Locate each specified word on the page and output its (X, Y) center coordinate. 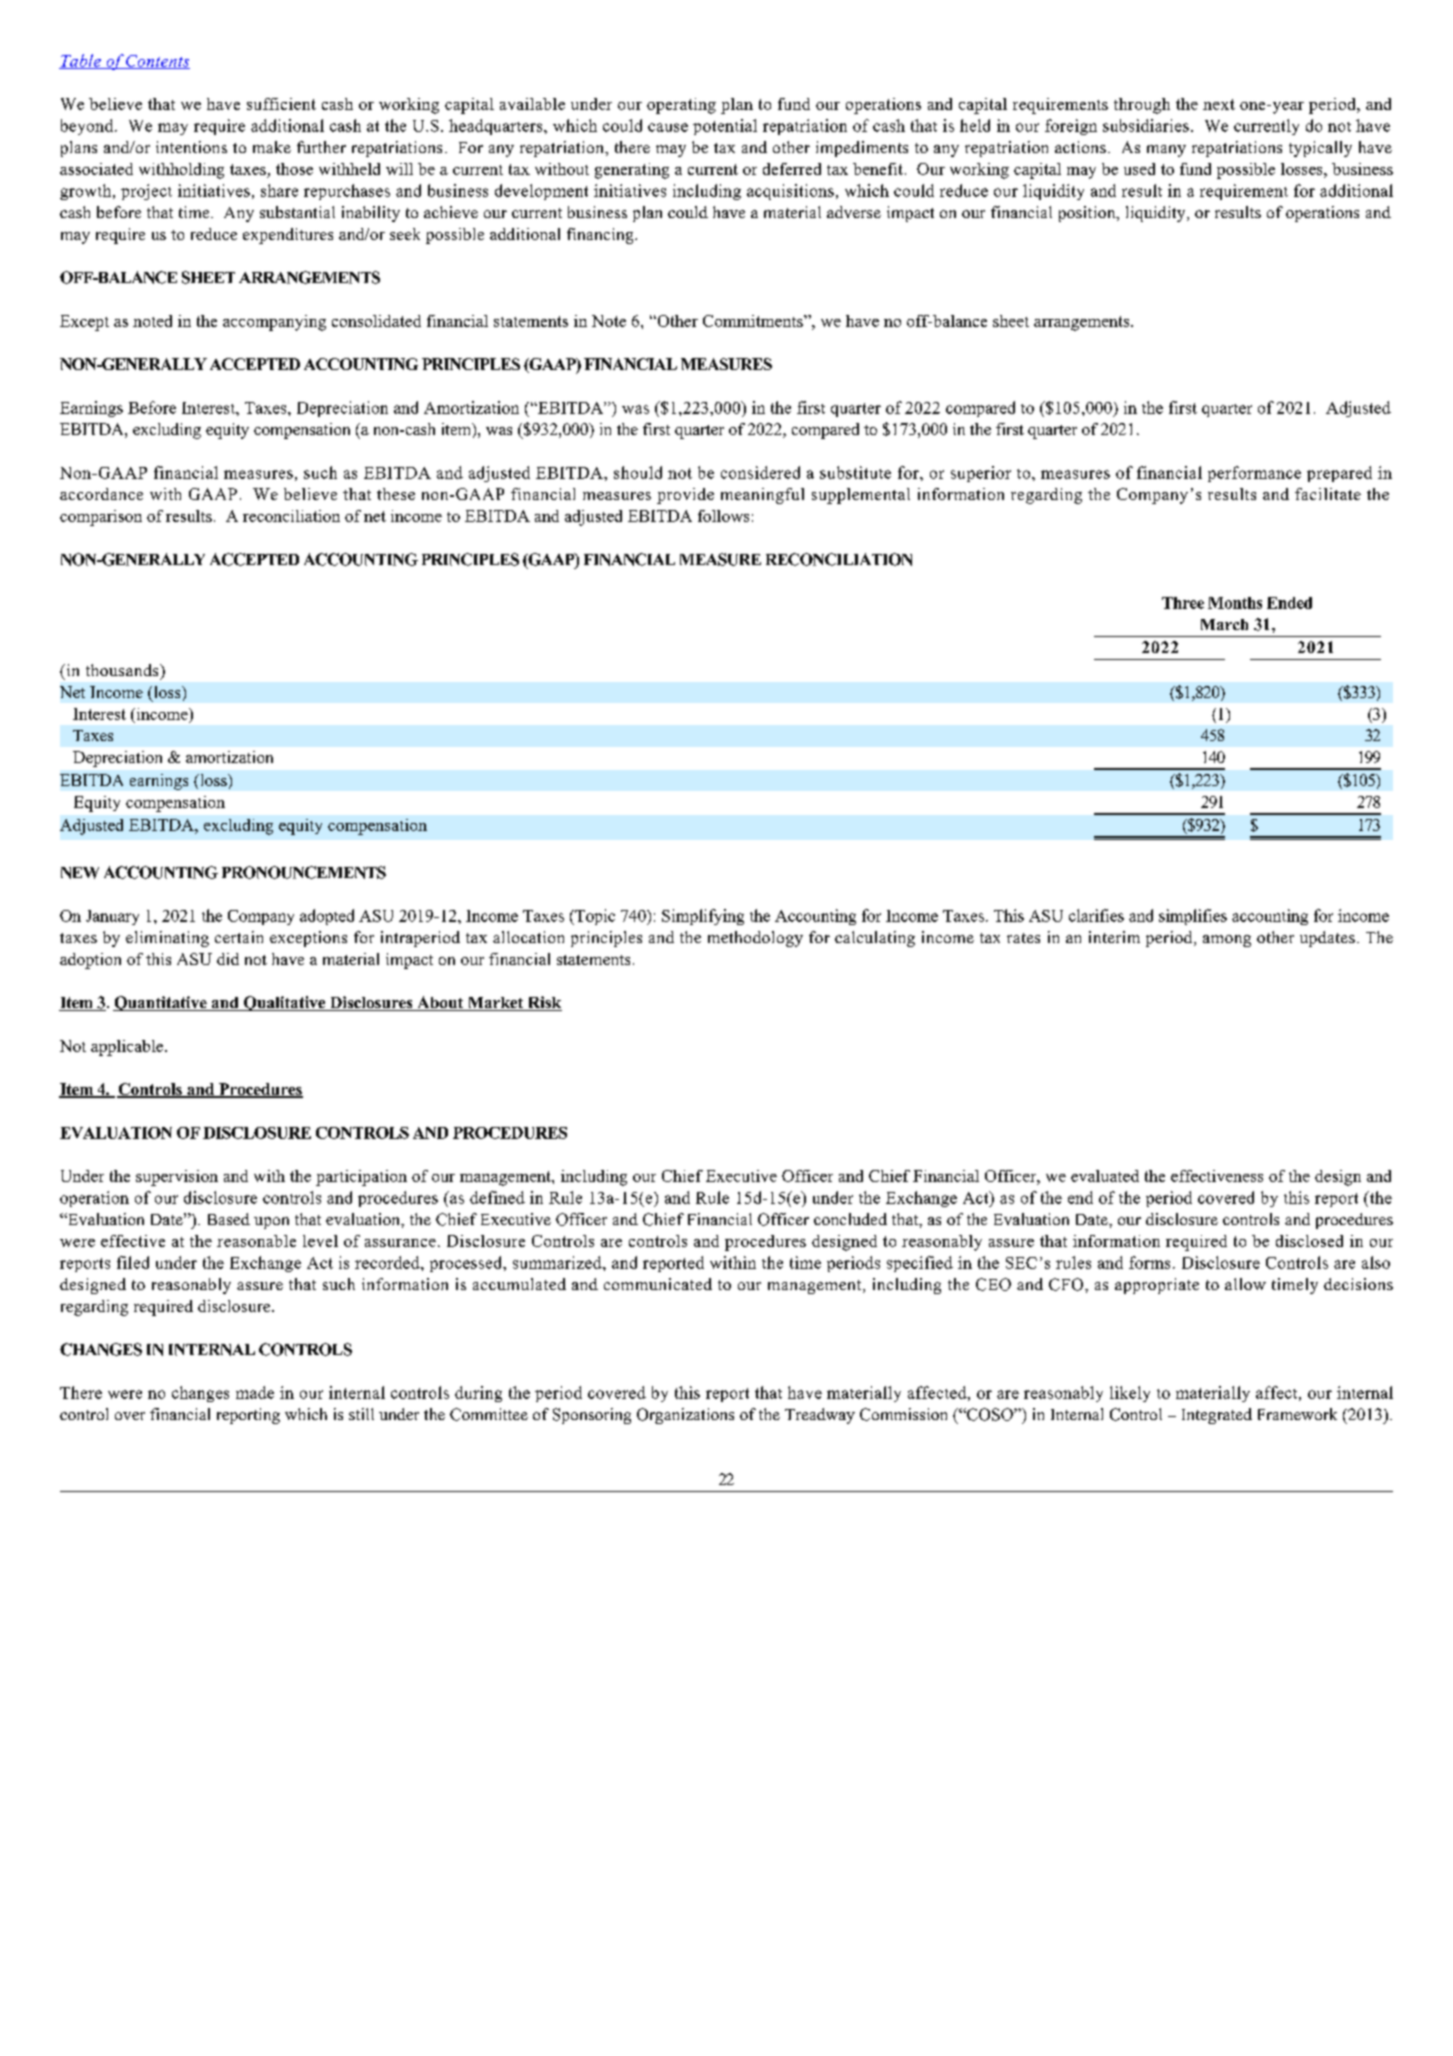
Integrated (1217, 1416)
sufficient (281, 104)
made (255, 1392)
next (1219, 104)
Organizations (685, 1416)
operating (681, 106)
